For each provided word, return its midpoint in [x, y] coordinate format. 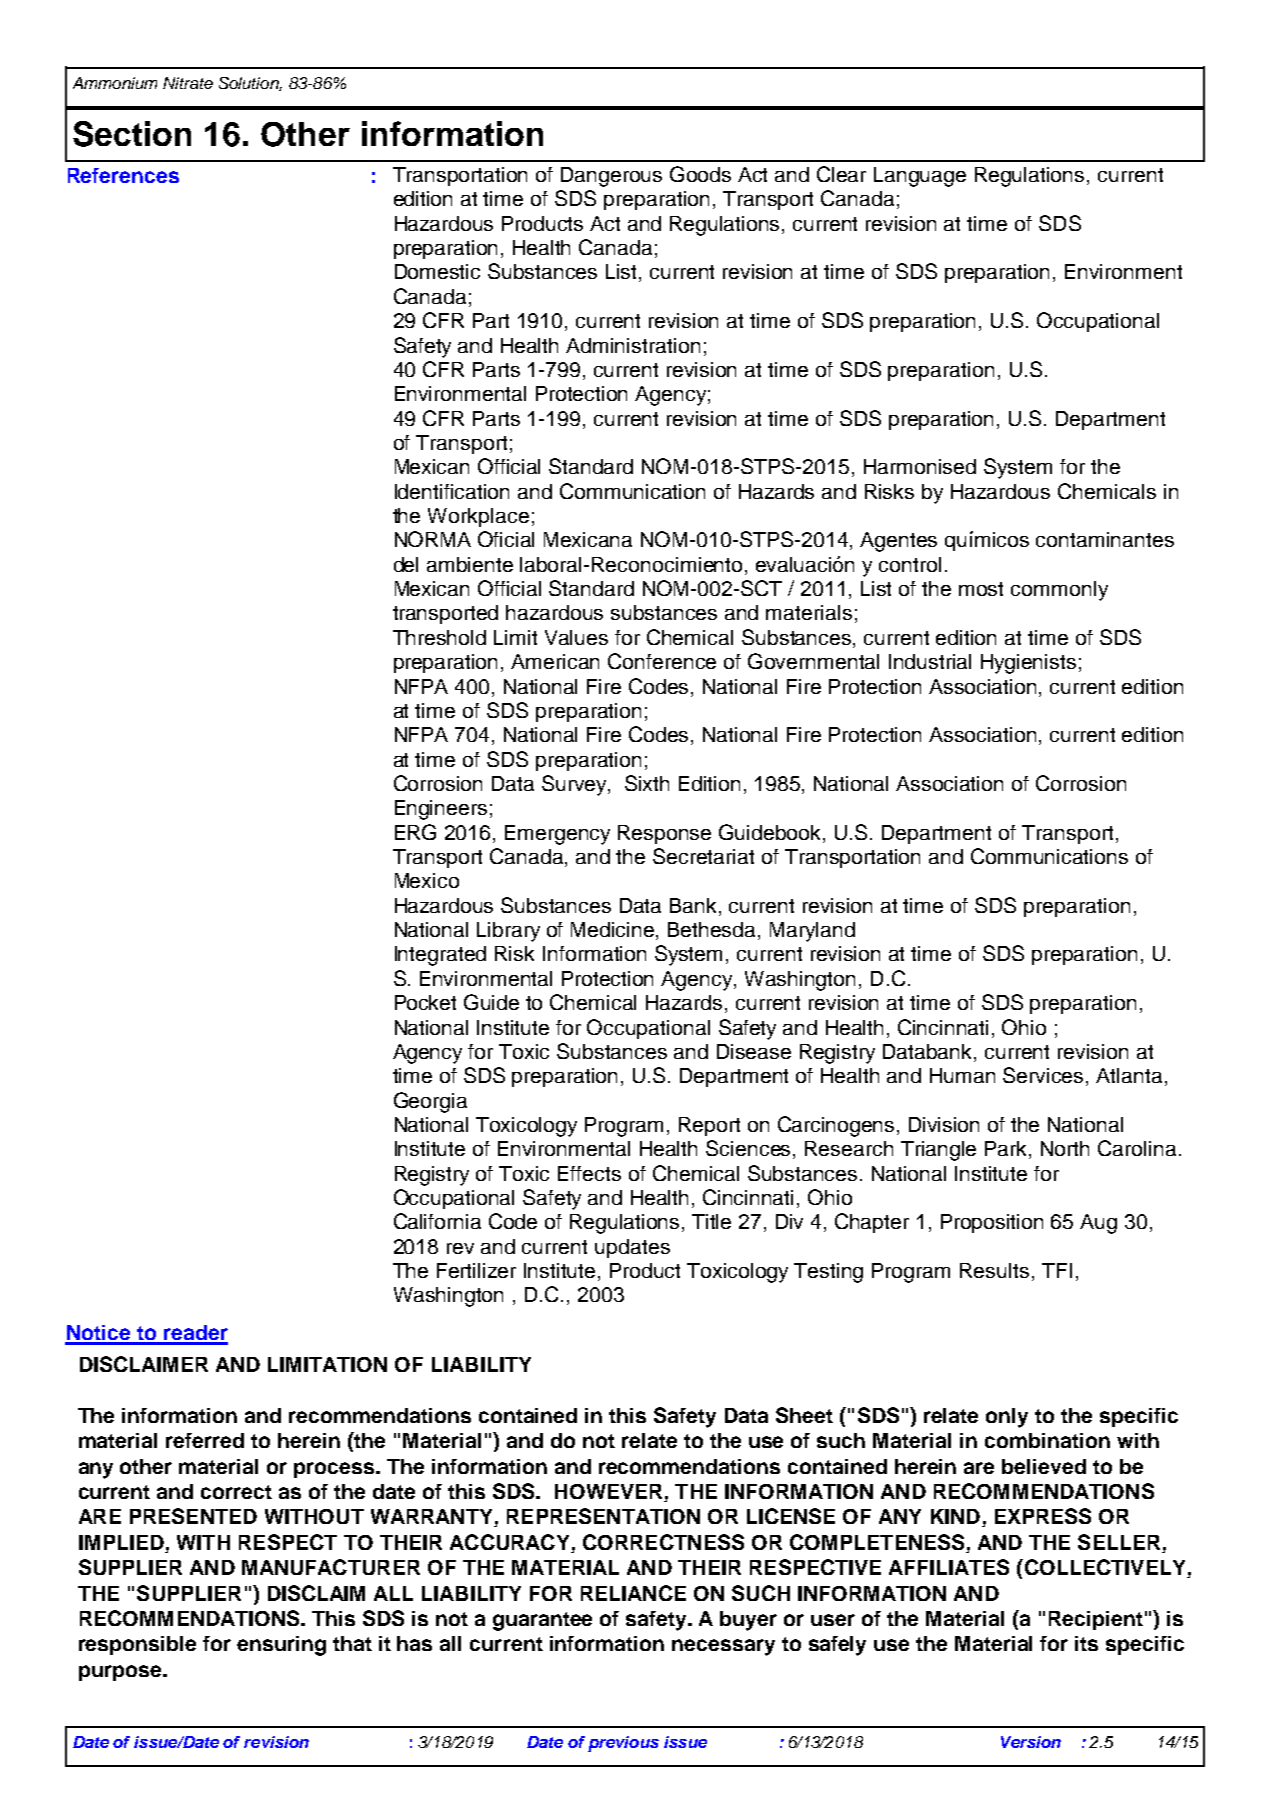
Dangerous [611, 177]
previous [623, 1744]
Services [1045, 1076]
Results [994, 1270]
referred [205, 1440]
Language [920, 177]
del [406, 564]
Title [711, 1221]
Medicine [614, 931]
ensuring [281, 1646]
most [981, 589]
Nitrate [188, 83]
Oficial [506, 539]
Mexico [427, 880]
